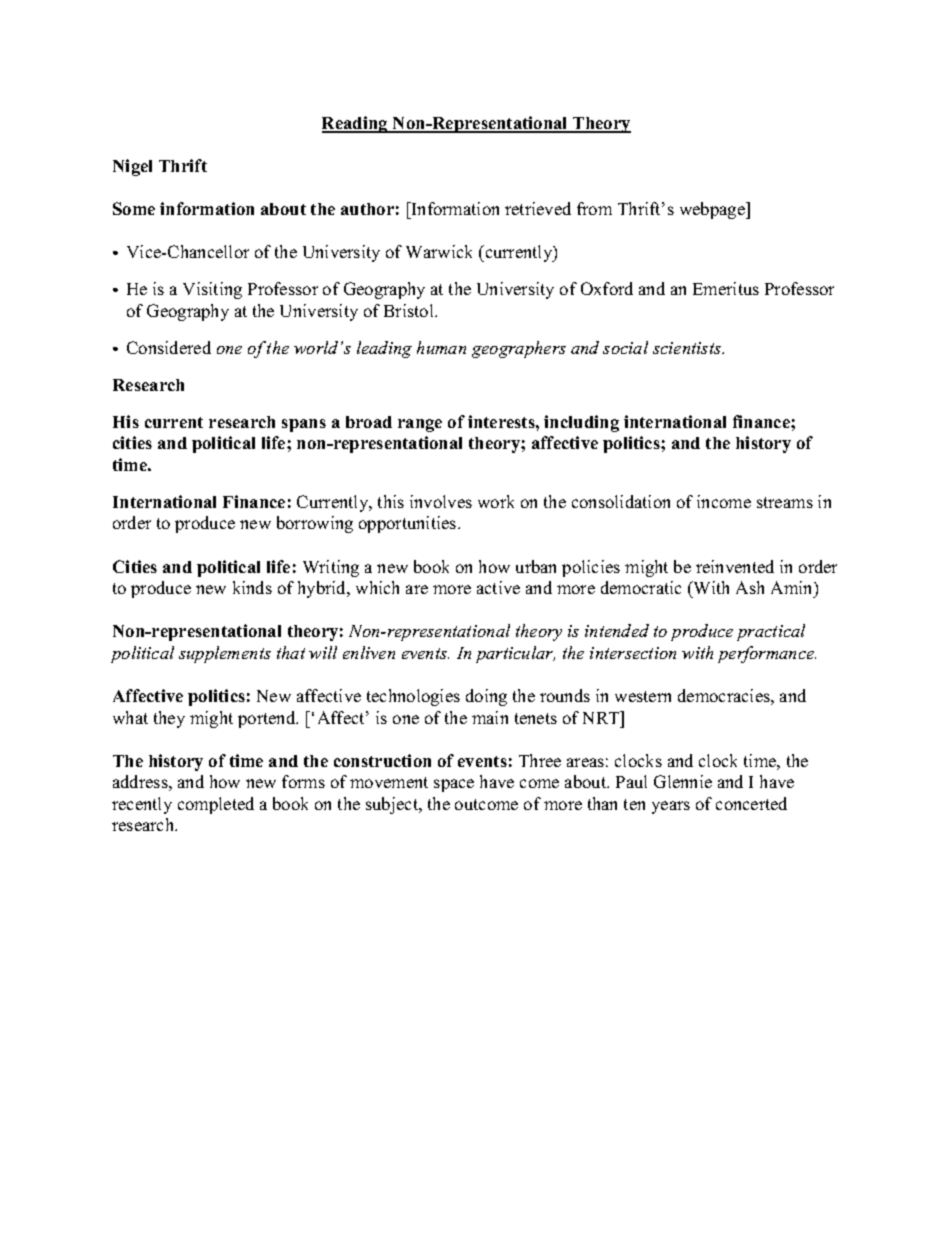  Describe the element at coordinates (304, 425) in the screenshot. I see `spans` at that location.
